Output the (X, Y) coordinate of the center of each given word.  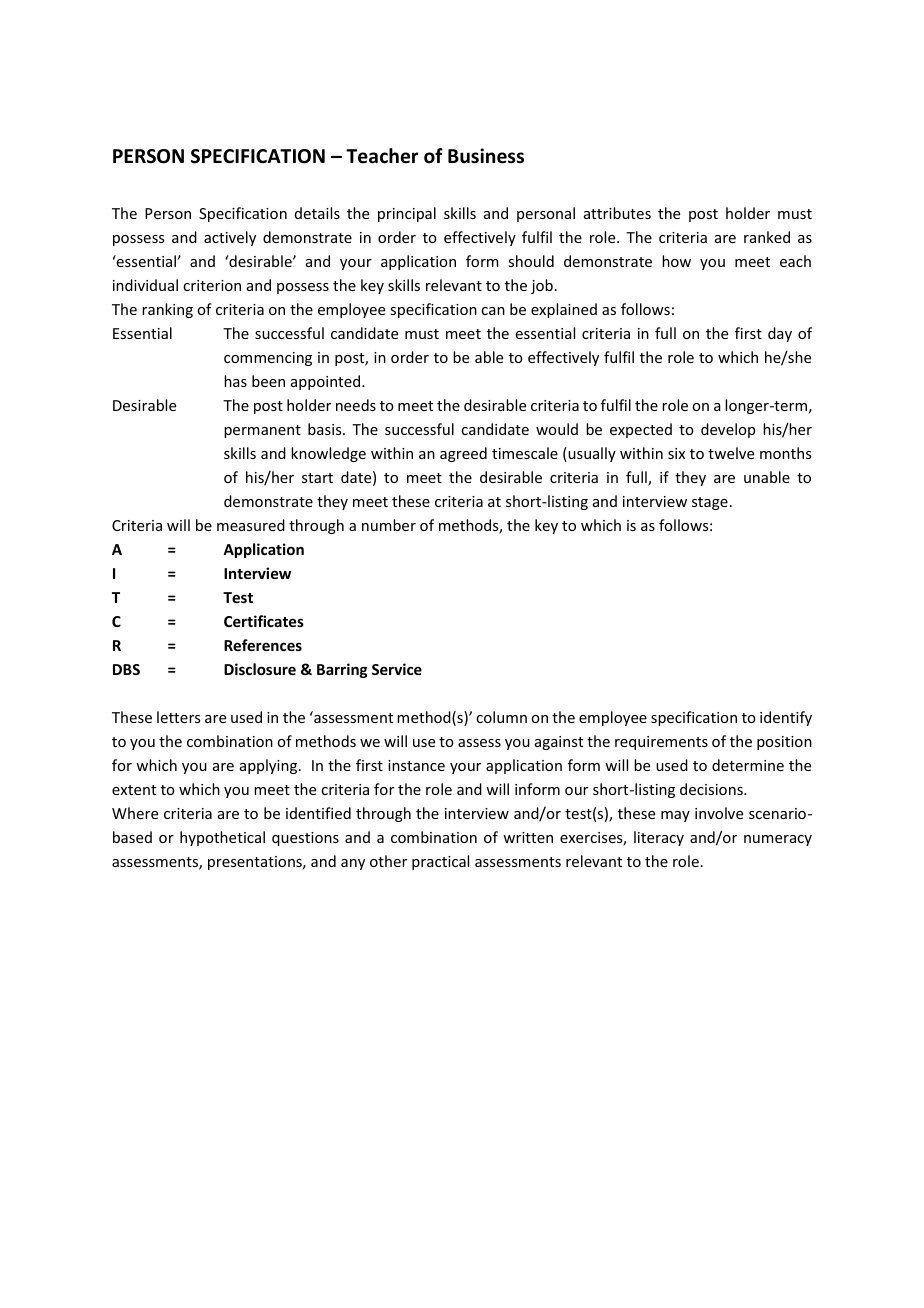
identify (786, 718)
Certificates (264, 621)
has (235, 381)
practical (440, 862)
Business (486, 156)
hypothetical (222, 838)
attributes (617, 213)
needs (356, 405)
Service (397, 669)
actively (230, 238)
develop (728, 430)
